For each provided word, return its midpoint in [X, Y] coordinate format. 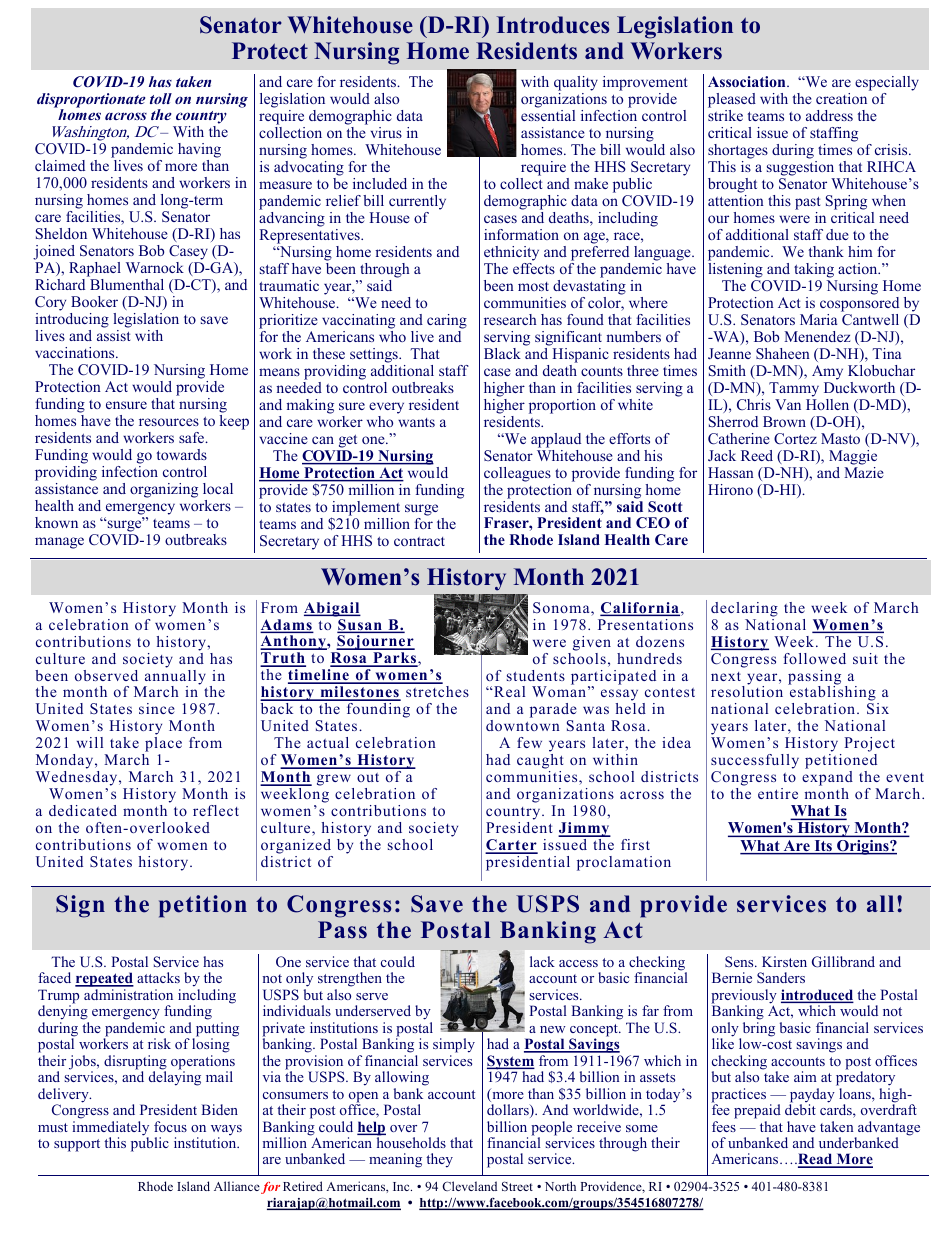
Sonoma [562, 609]
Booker [94, 301]
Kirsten [784, 961]
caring [447, 321]
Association [748, 81]
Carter [511, 846]
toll [161, 98]
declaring [744, 609]
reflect [216, 810]
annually [175, 677]
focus [170, 1126]
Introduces [553, 25]
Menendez [817, 336]
